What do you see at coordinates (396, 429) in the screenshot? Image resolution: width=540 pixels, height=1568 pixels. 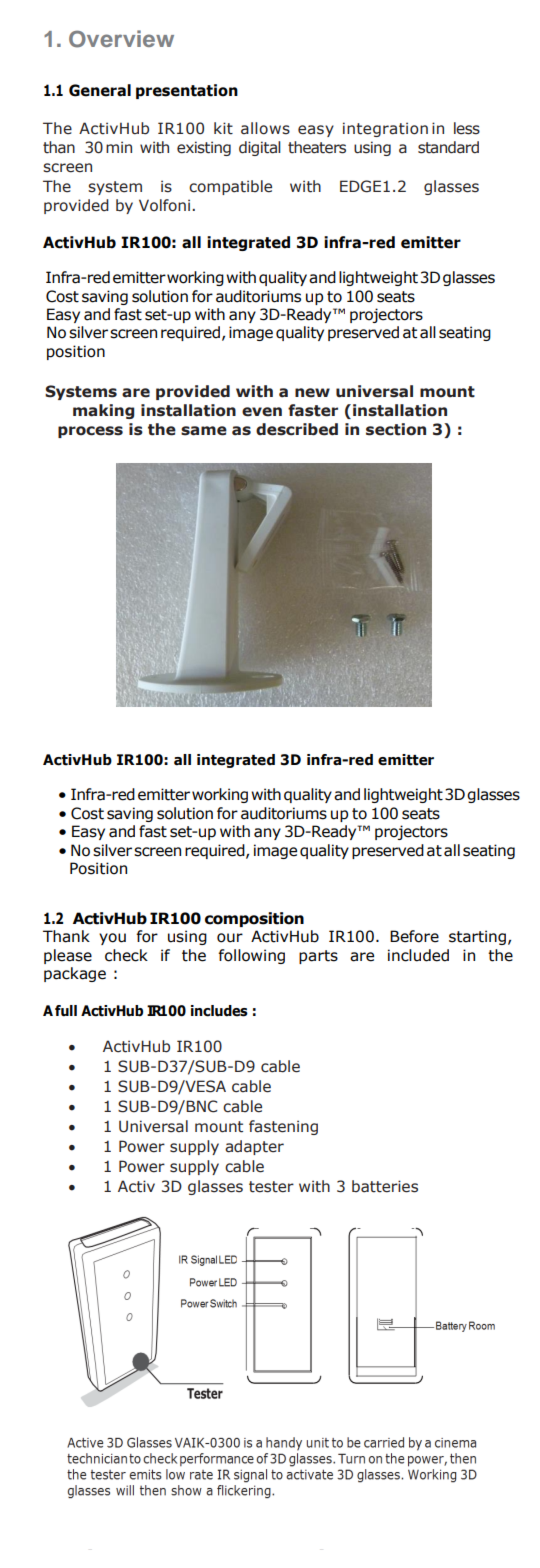 I see `section` at bounding box center [396, 429].
